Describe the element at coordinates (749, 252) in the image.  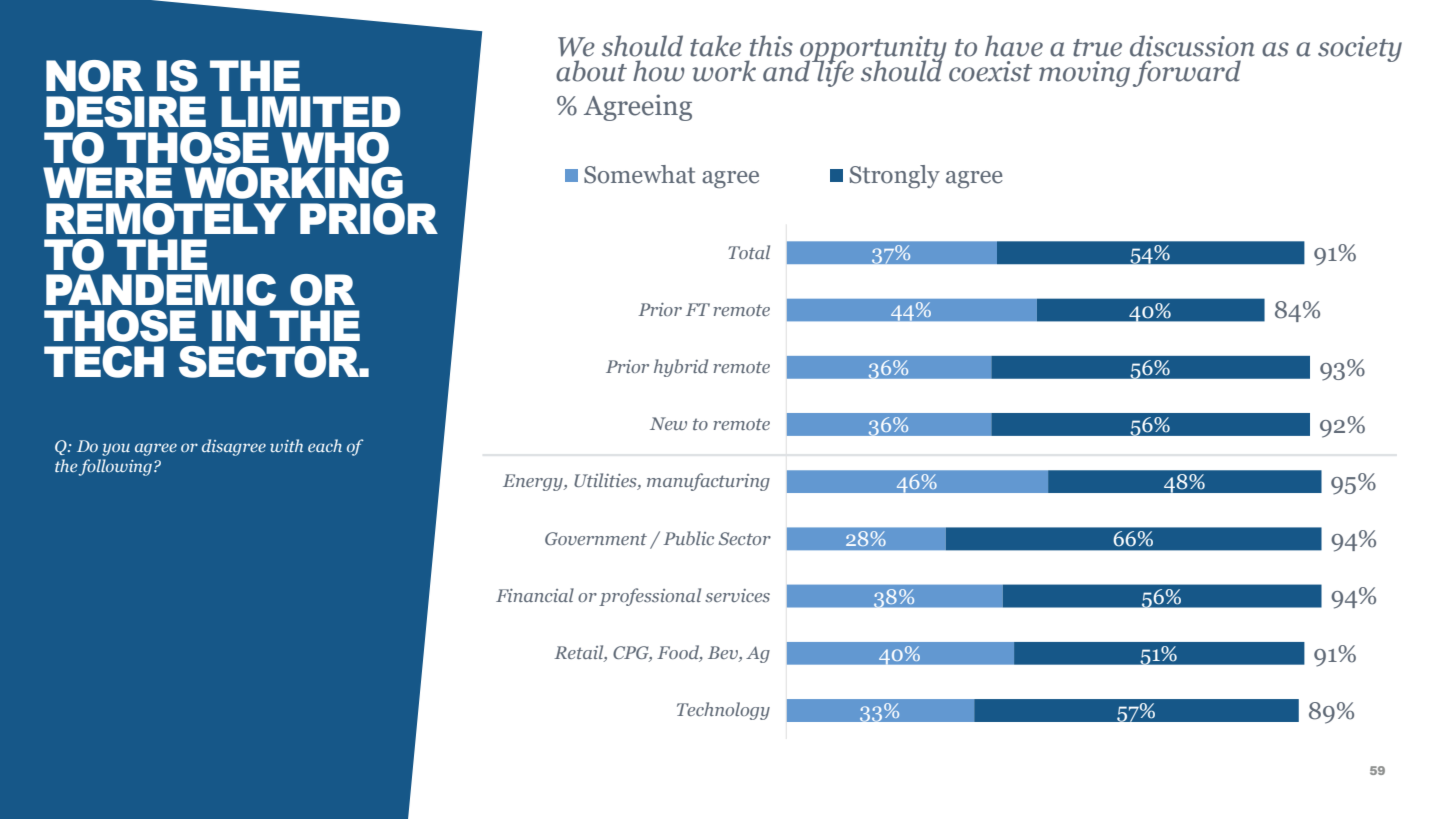
I see `Total` at that location.
